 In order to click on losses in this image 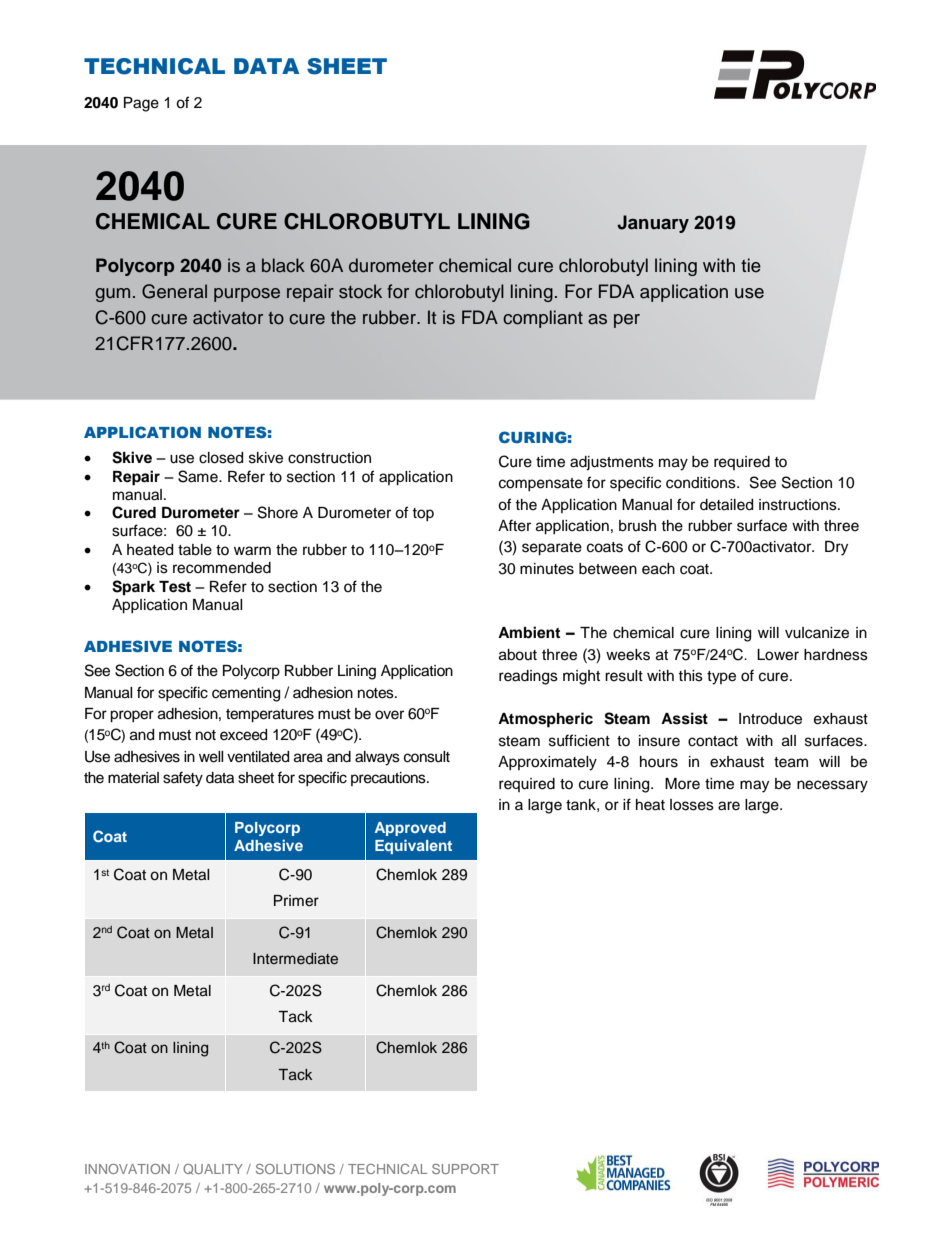, I will do `click(692, 805)`.
